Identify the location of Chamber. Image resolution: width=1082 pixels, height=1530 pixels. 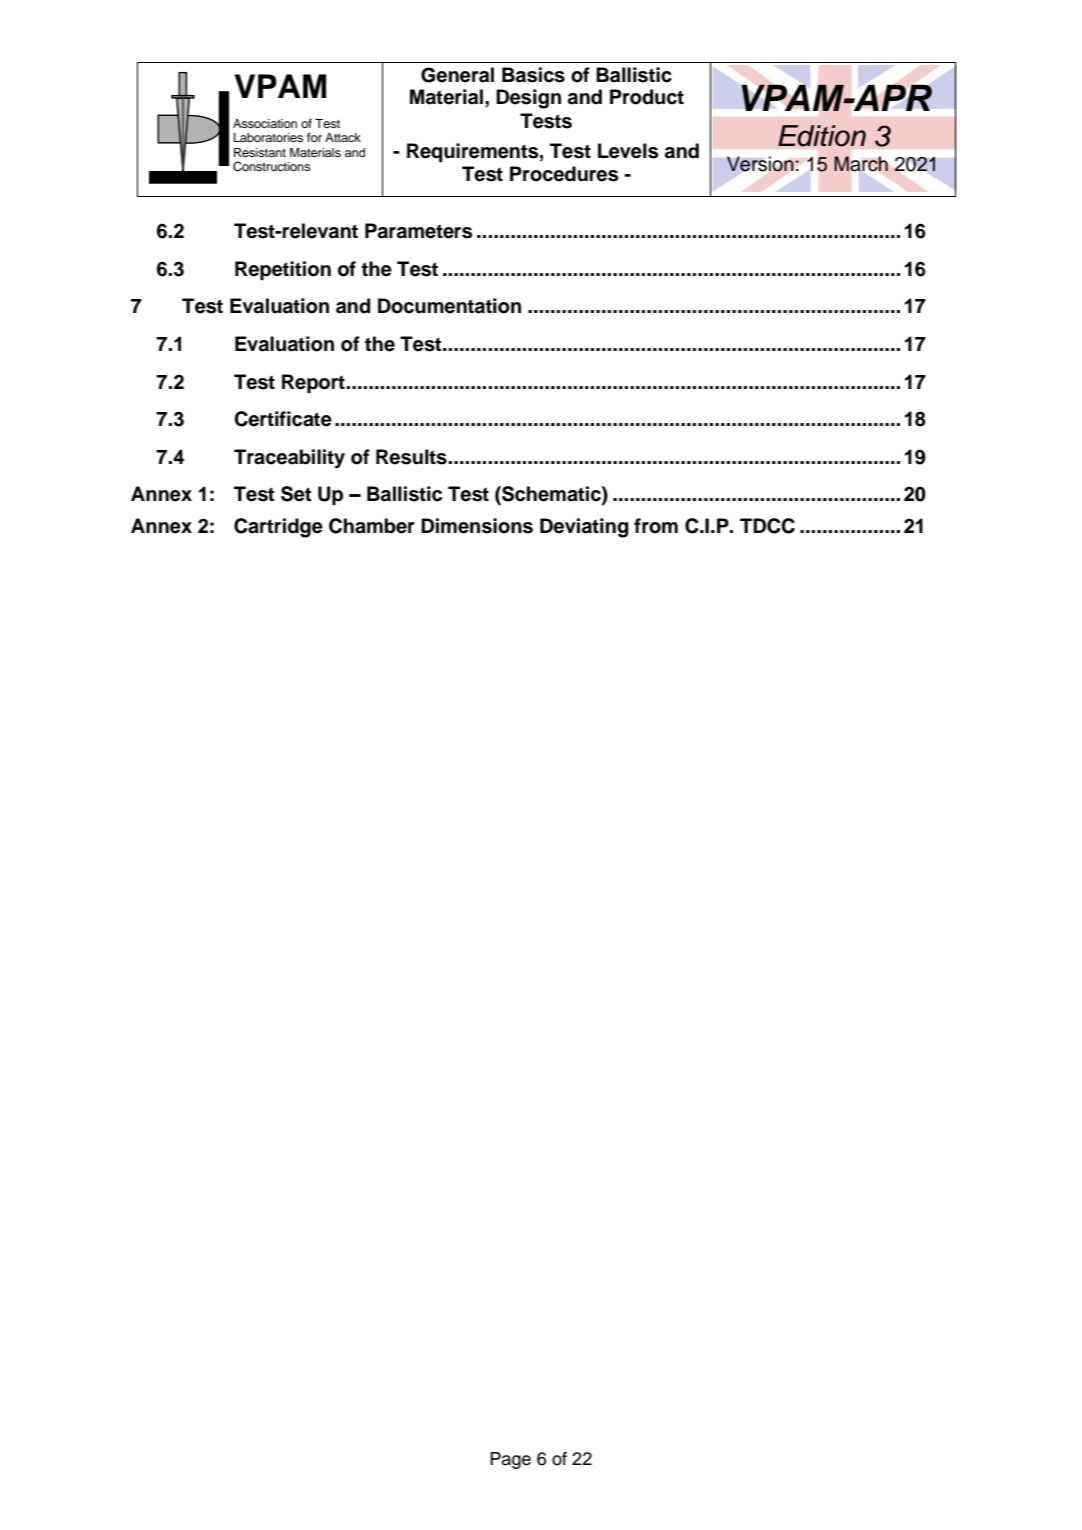
(372, 526).
